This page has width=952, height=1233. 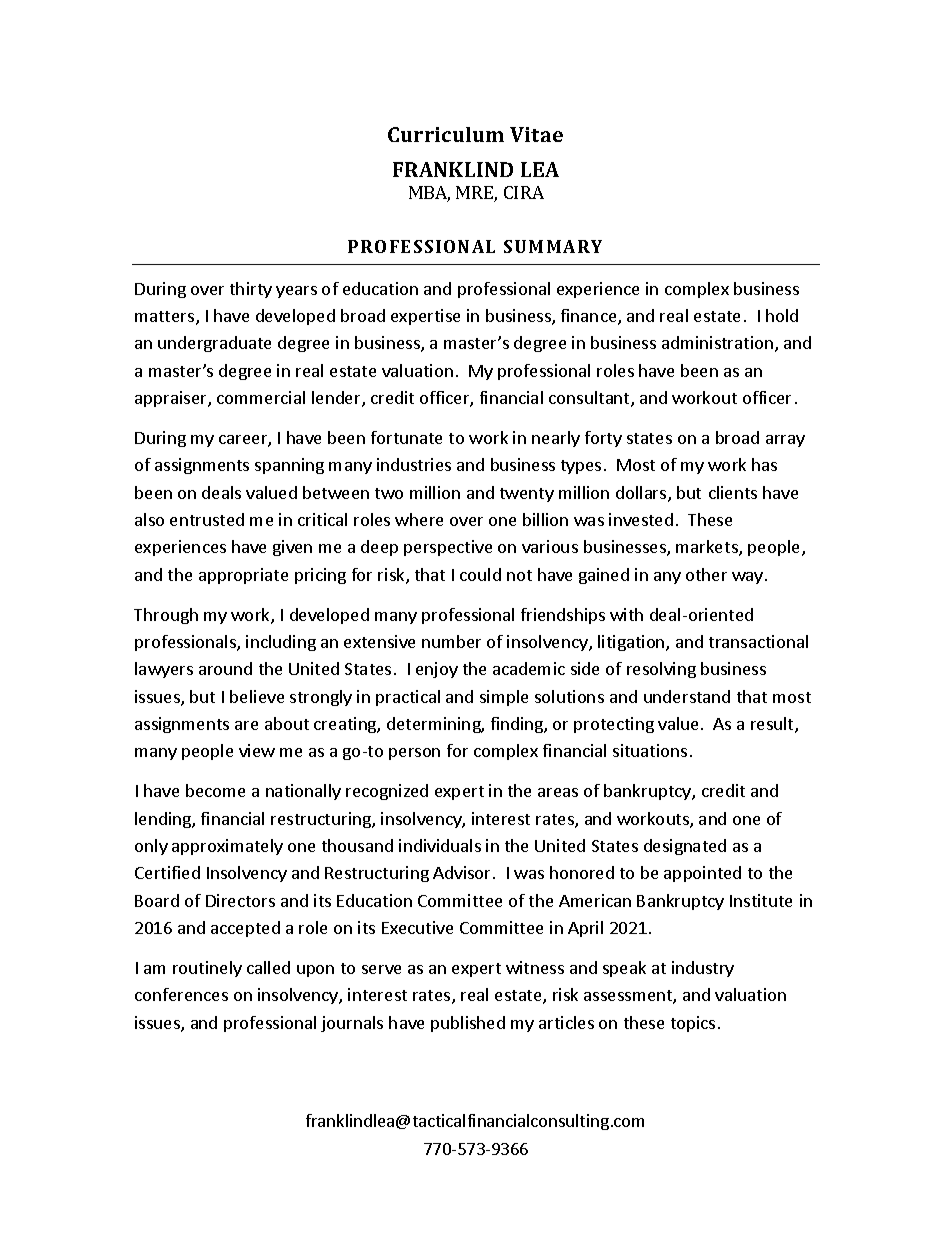 I want to click on become, so click(x=215, y=790).
